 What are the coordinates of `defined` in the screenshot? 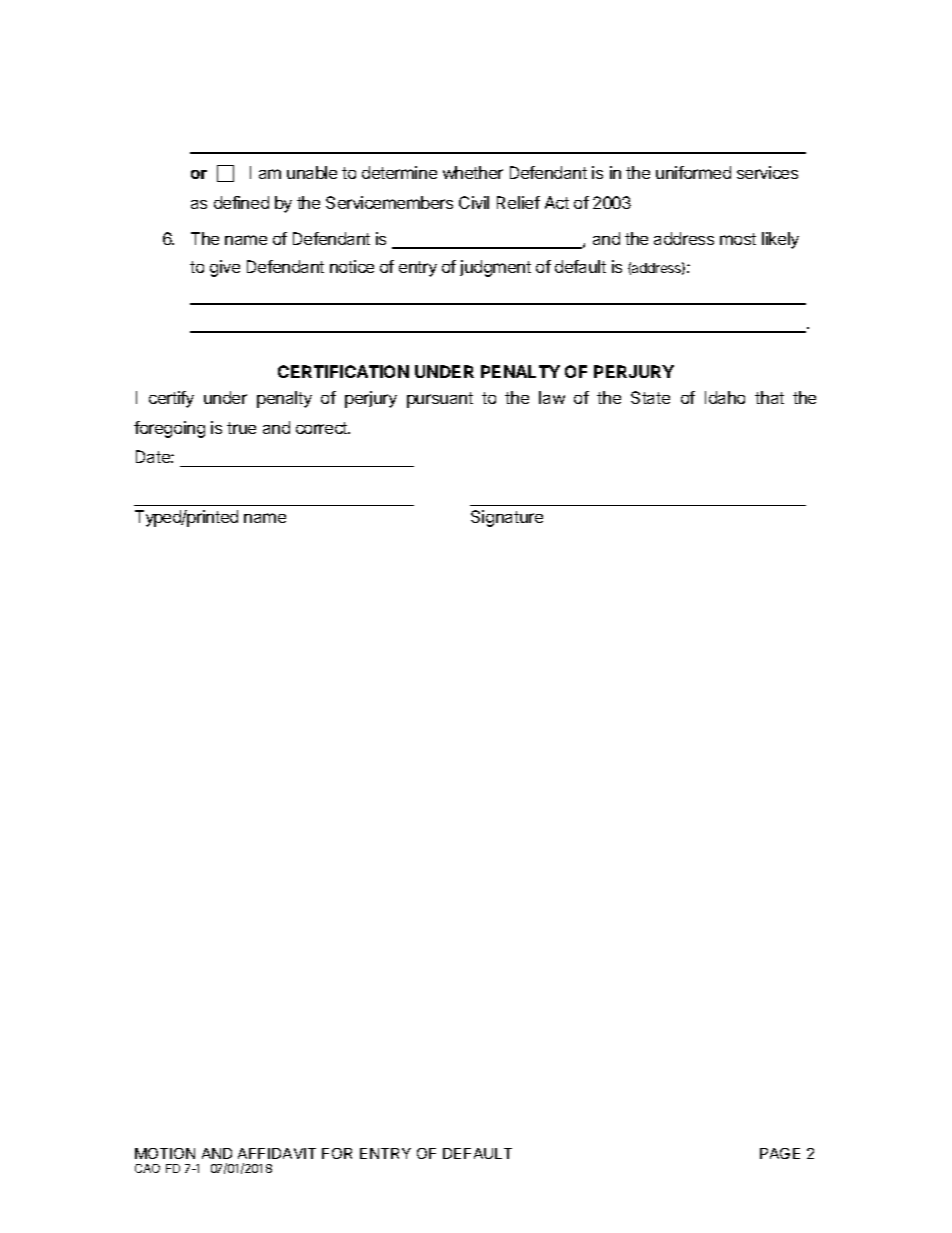 It's located at (241, 202).
